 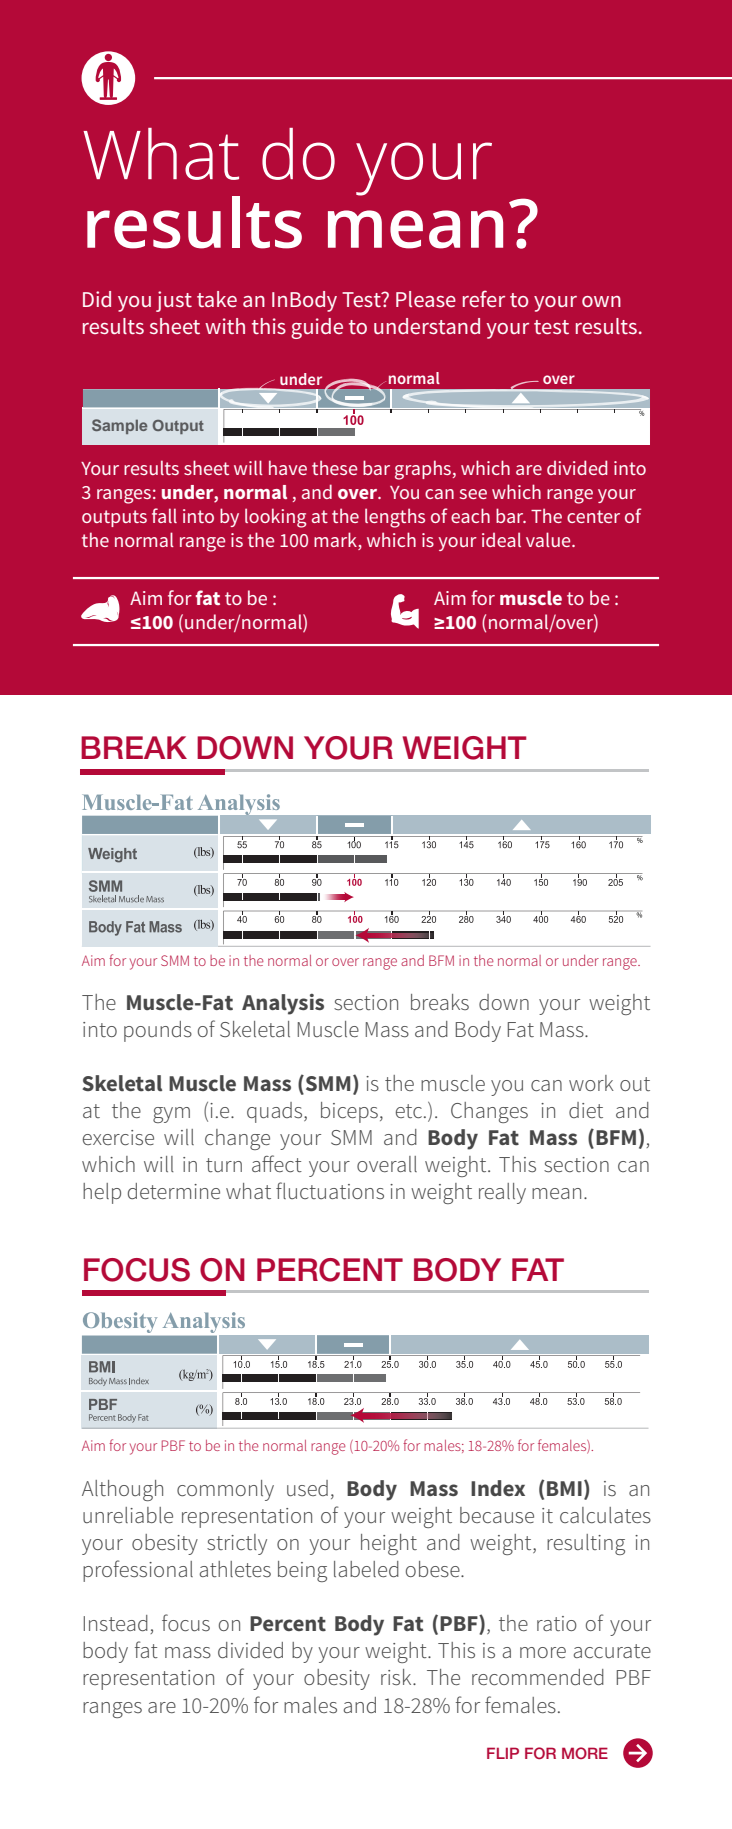 What do you see at coordinates (502, 1193) in the page?
I see `really` at bounding box center [502, 1193].
